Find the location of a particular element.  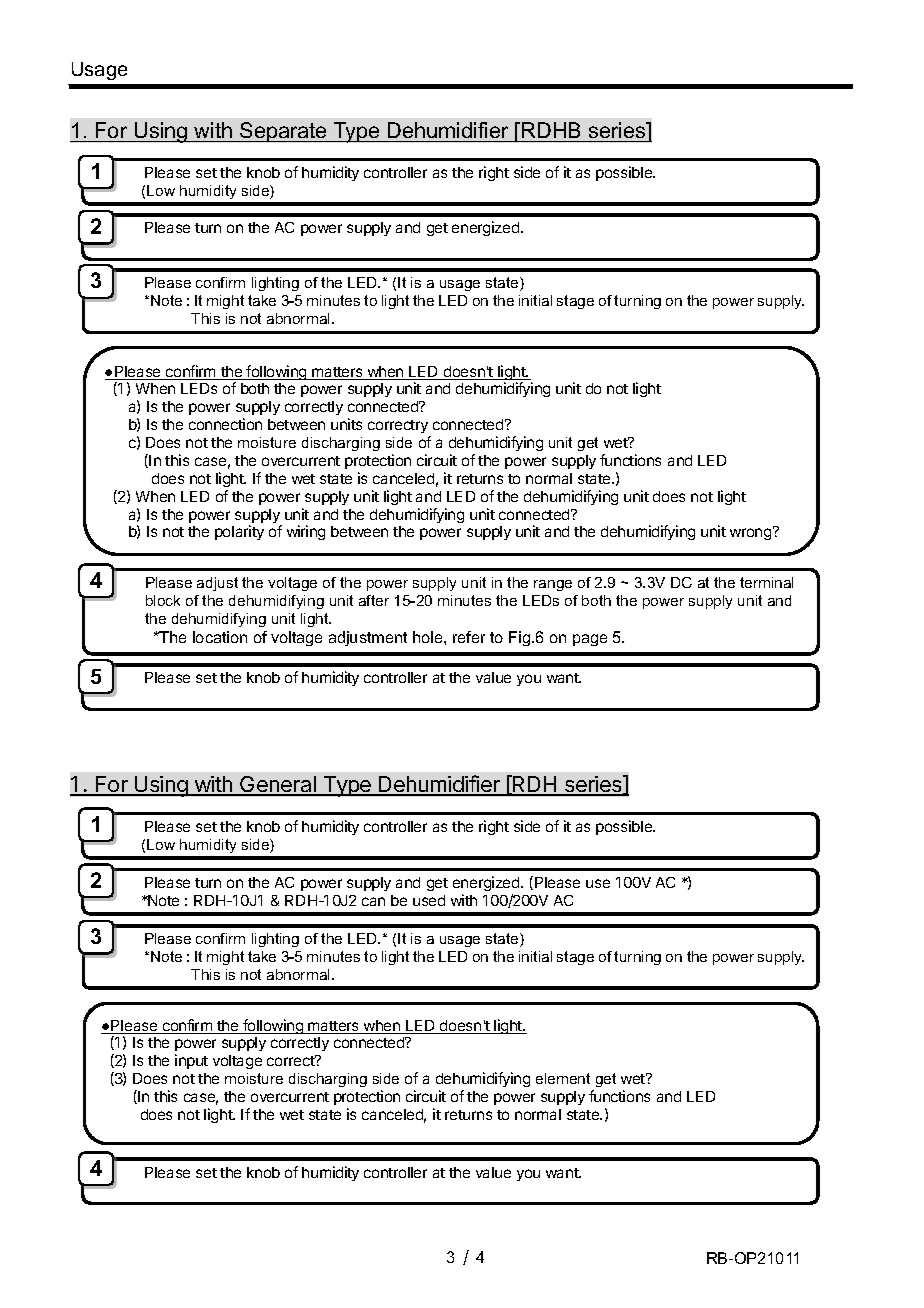

location is located at coordinates (220, 637).
